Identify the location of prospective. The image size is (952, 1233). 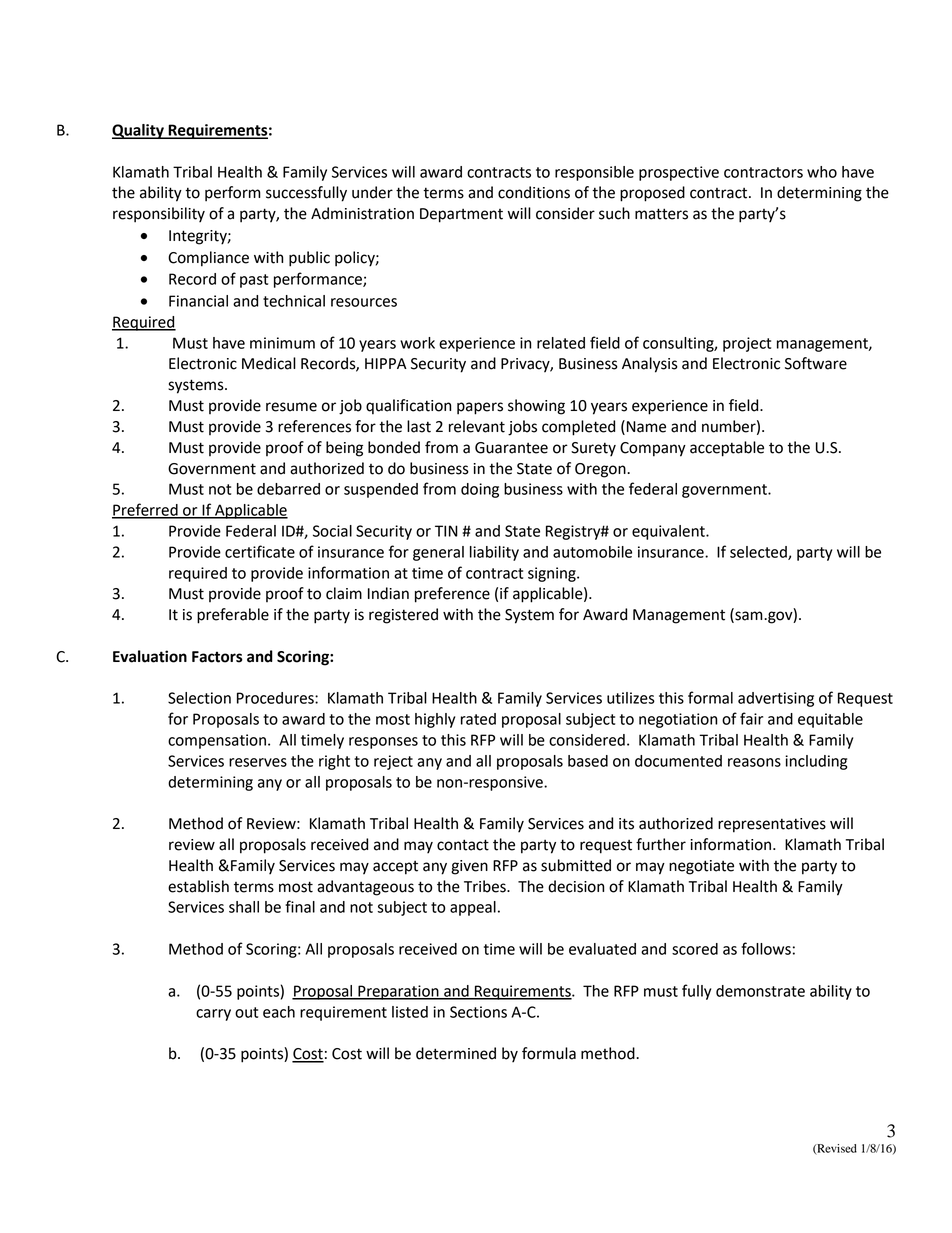
(679, 173).
